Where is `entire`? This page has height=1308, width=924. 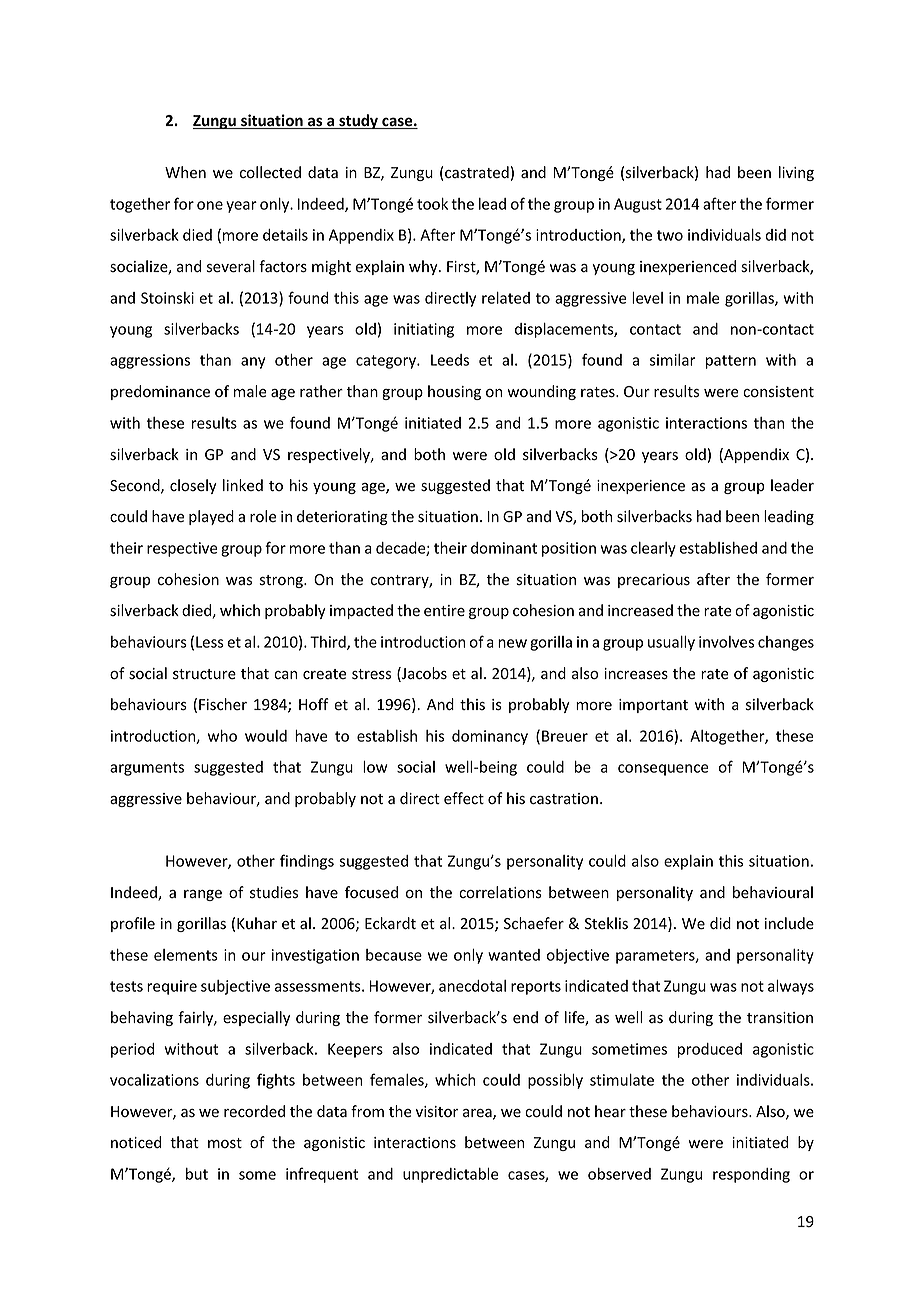
entire is located at coordinates (444, 611).
